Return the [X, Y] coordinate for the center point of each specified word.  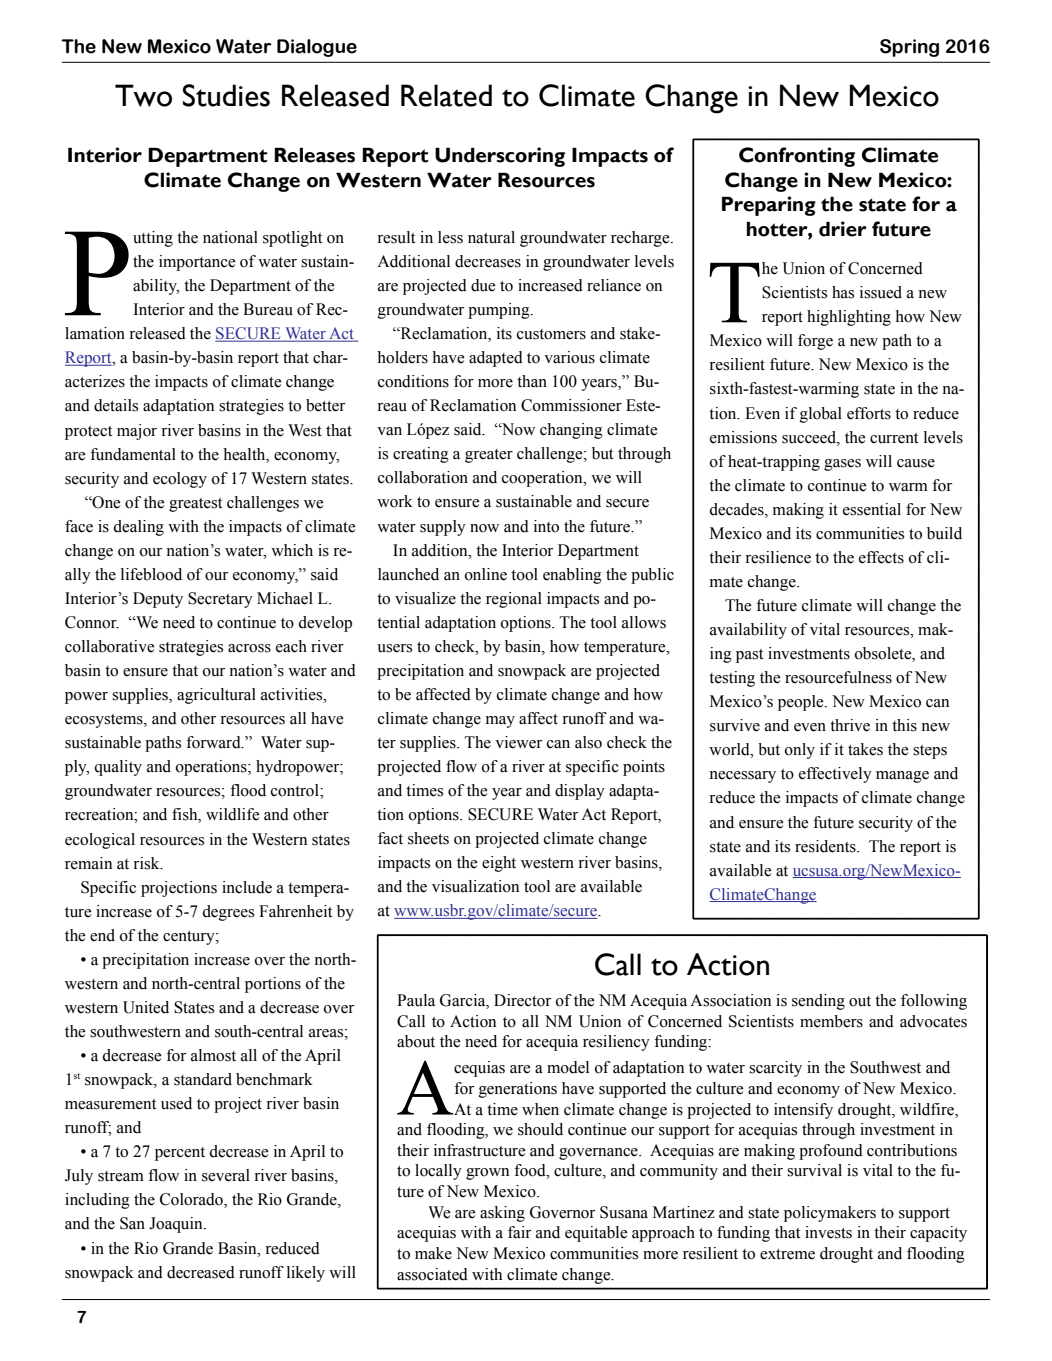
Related [446, 95]
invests [828, 1232]
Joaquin [177, 1225]
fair [519, 1232]
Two [143, 95]
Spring [909, 48]
